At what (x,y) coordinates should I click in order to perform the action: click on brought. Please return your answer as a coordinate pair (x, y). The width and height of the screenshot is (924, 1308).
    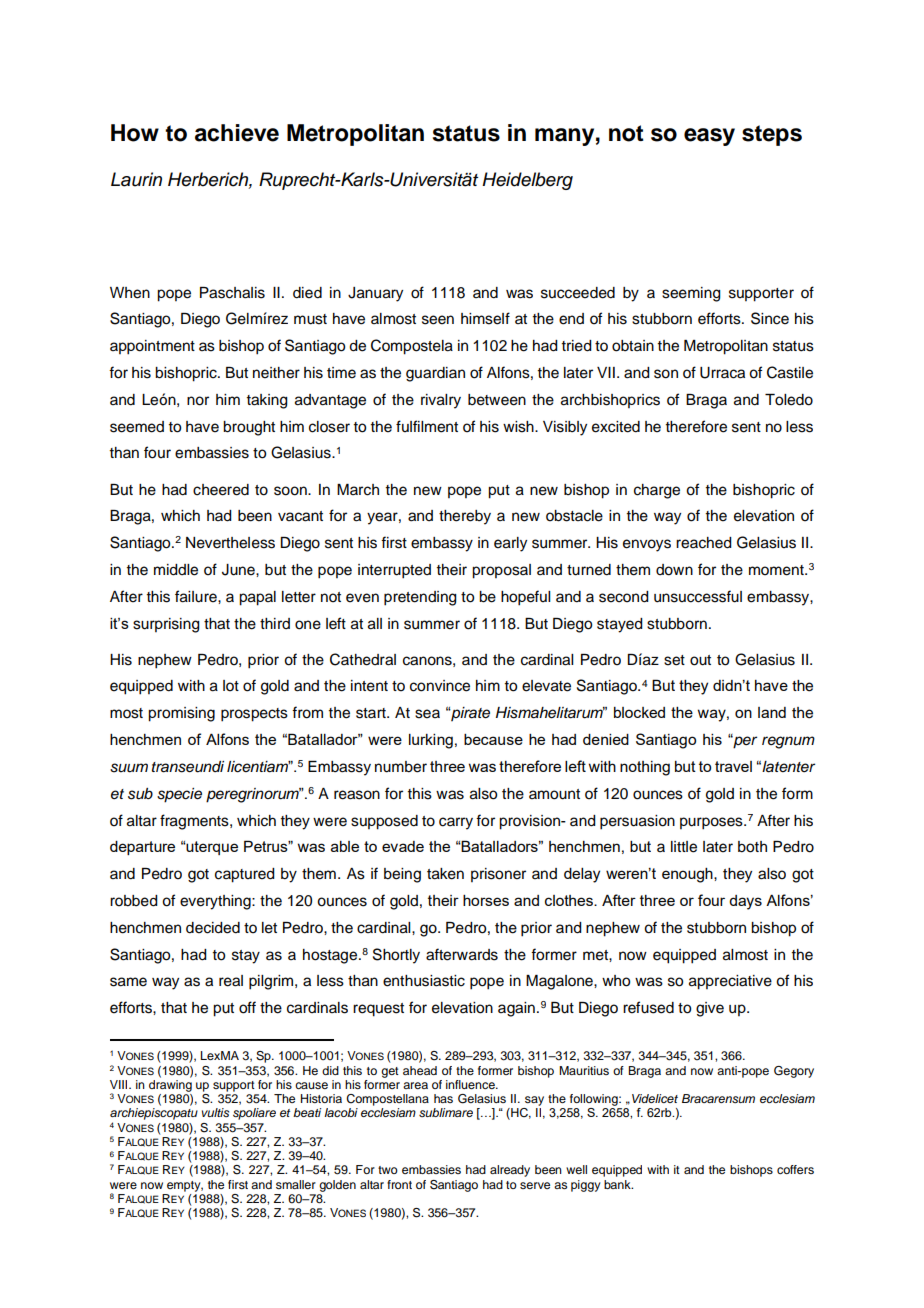
    Looking at the image, I should click on (249, 428).
